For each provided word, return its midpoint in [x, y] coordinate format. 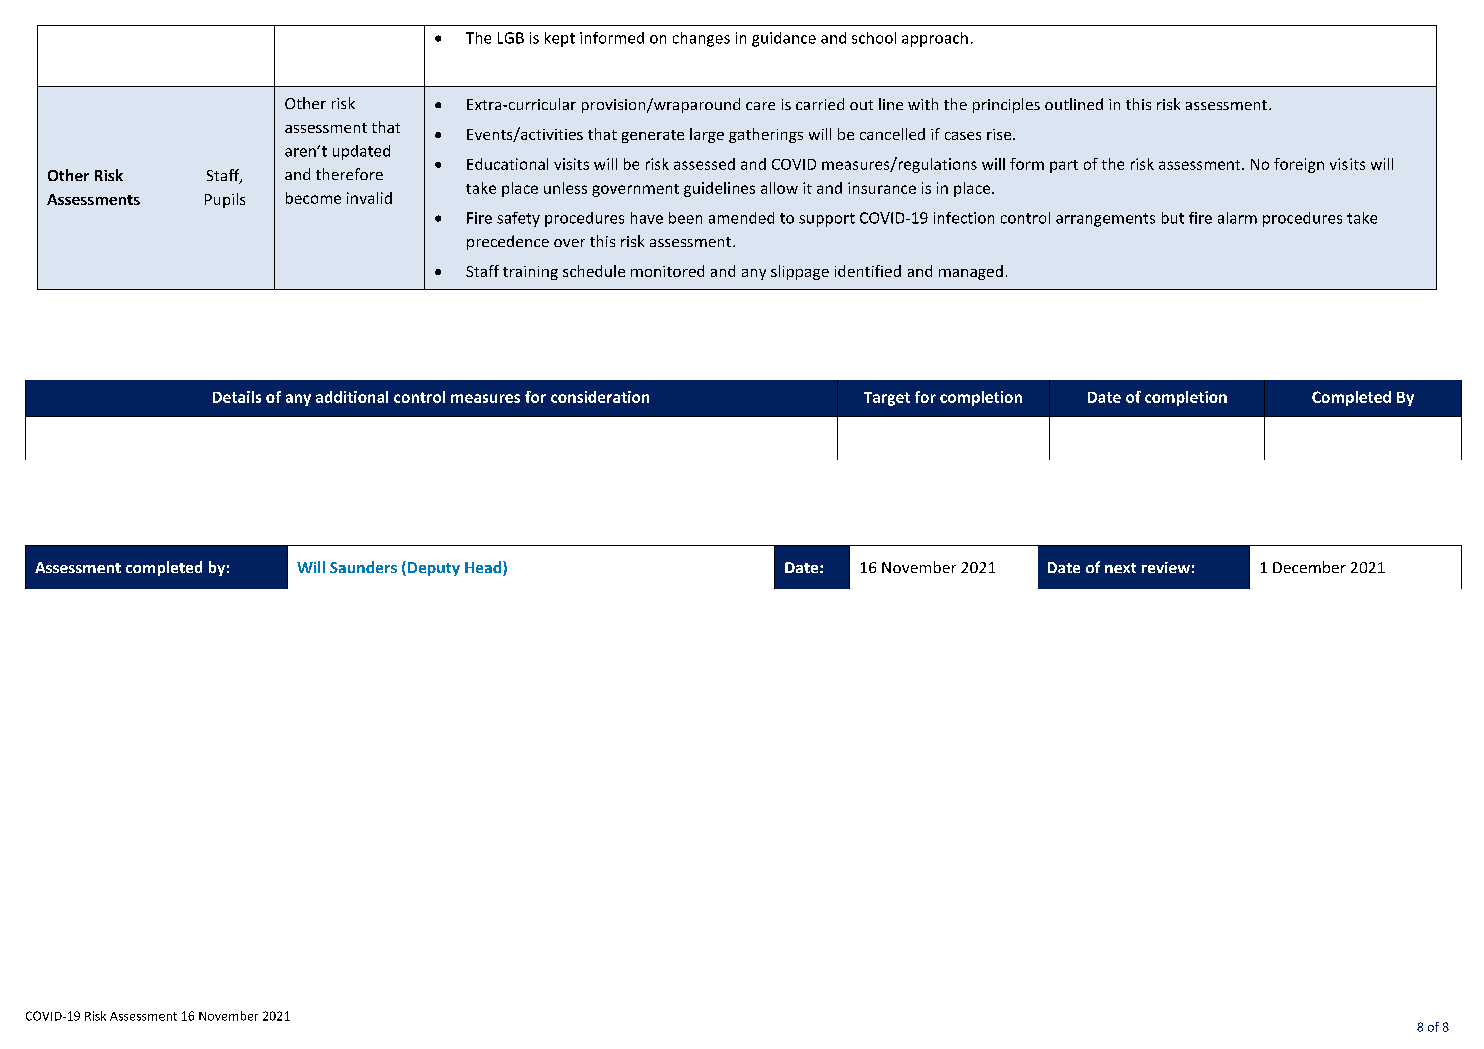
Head [484, 568]
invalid [369, 198]
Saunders [363, 567]
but [1173, 218]
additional [352, 397]
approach [935, 39]
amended [741, 218]
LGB [511, 38]
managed [971, 272]
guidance [784, 39]
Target [887, 399]
